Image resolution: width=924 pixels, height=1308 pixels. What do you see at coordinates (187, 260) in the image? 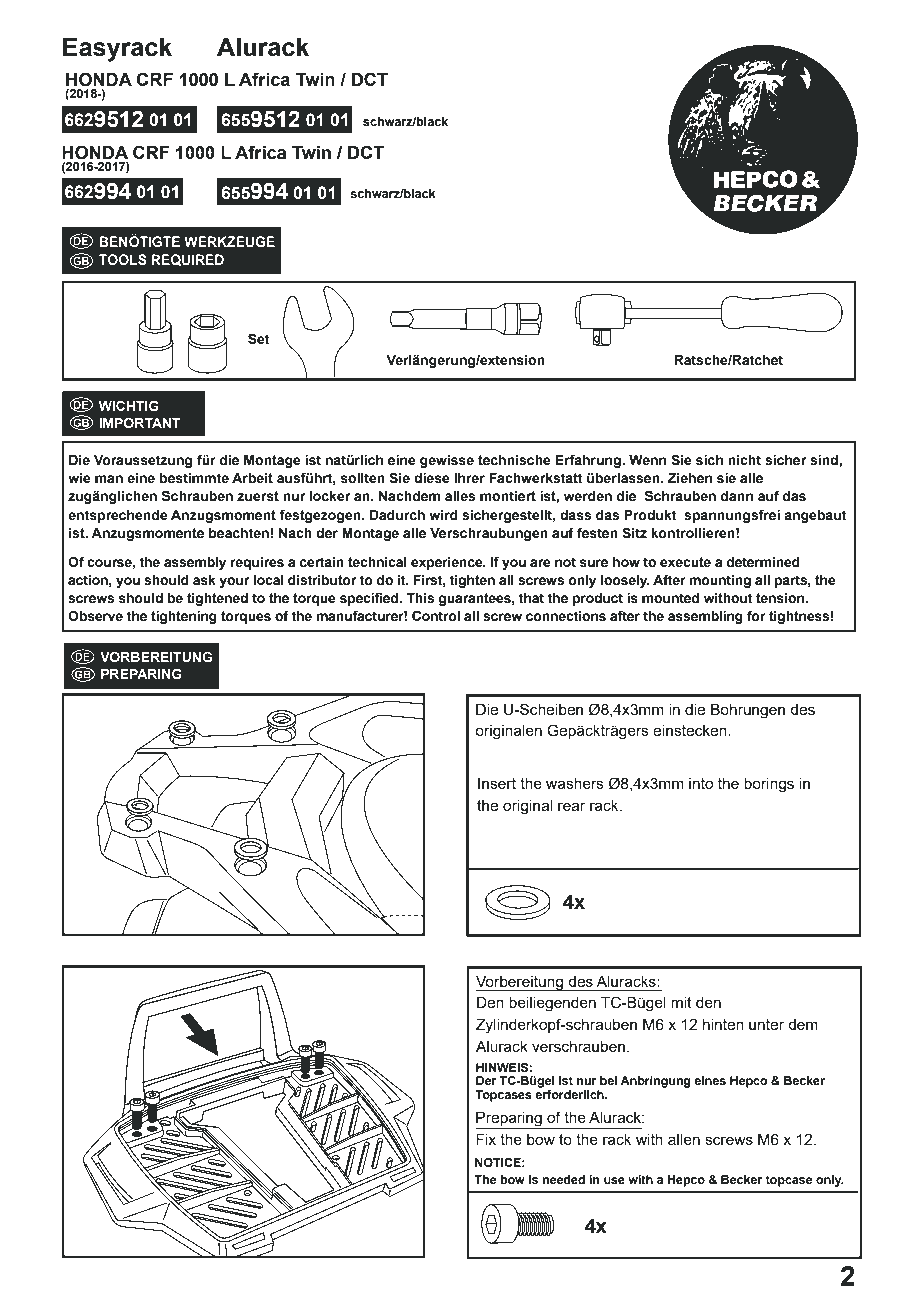
I see `REQUIRED` at bounding box center [187, 260].
